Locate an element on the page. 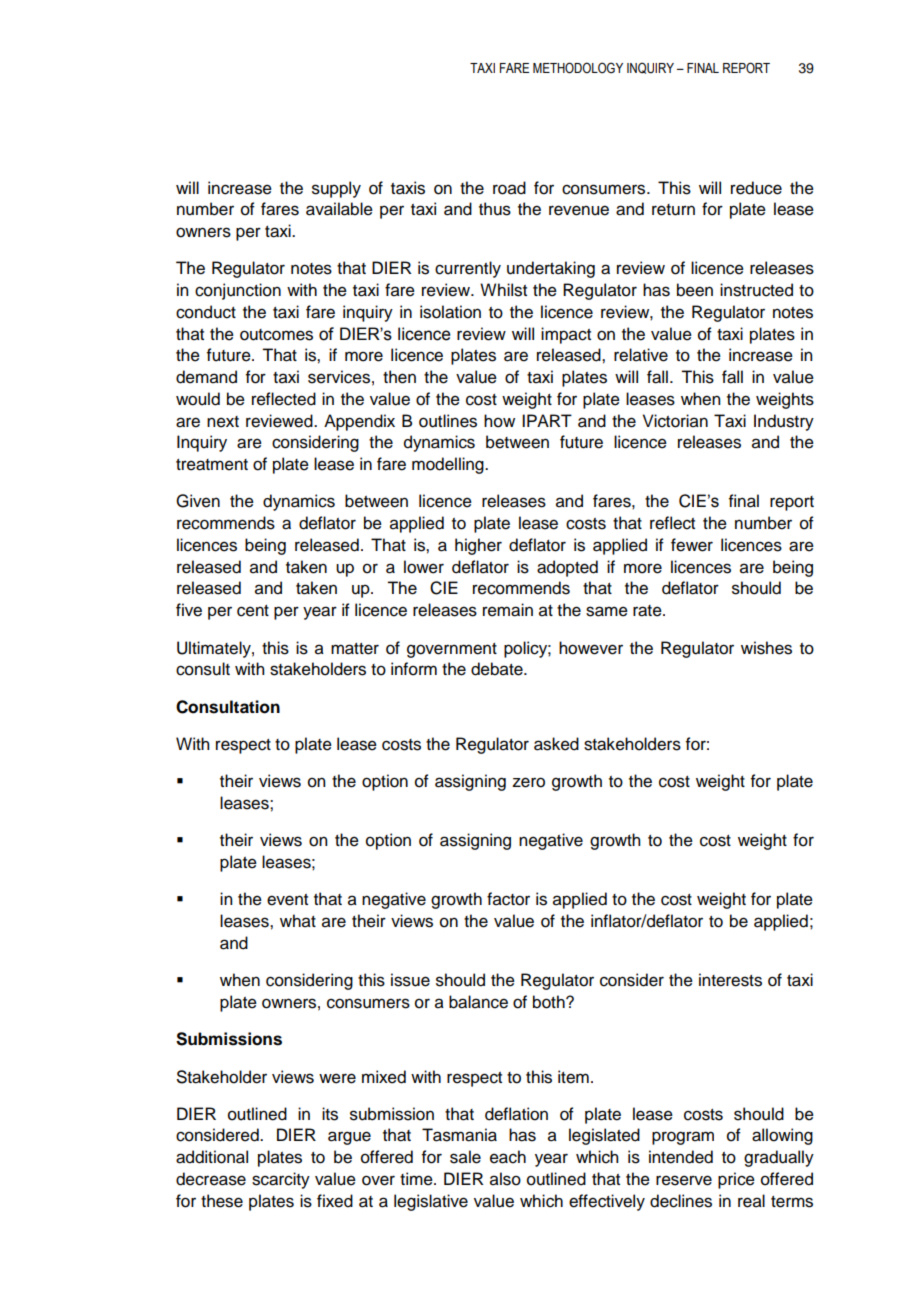 The width and height of the page is (924, 1308). Whilst is located at coordinates (503, 290).
